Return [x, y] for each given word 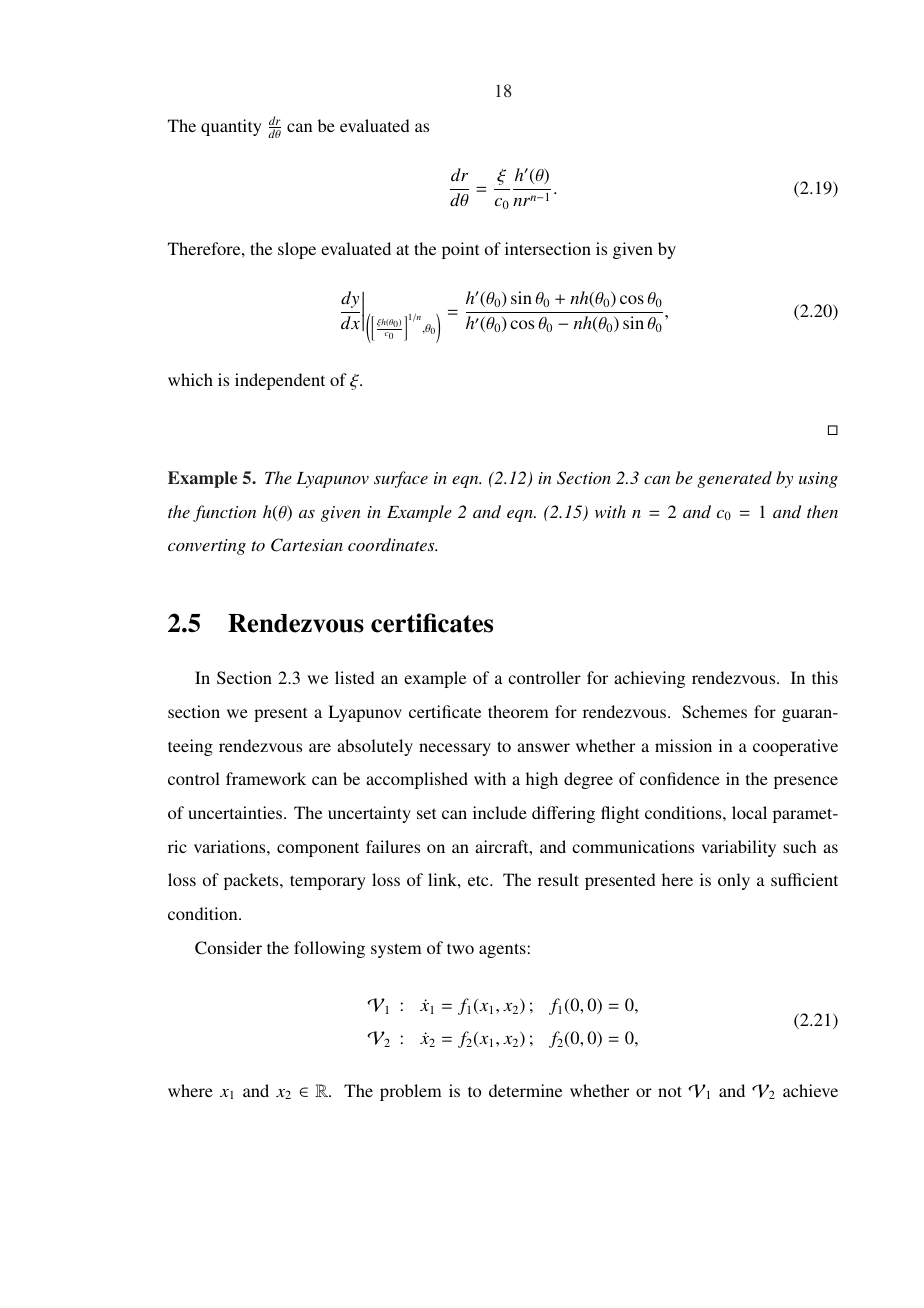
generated [734, 479]
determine [525, 1090]
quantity [231, 127]
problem [411, 1092]
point [460, 250]
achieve [810, 1090]
